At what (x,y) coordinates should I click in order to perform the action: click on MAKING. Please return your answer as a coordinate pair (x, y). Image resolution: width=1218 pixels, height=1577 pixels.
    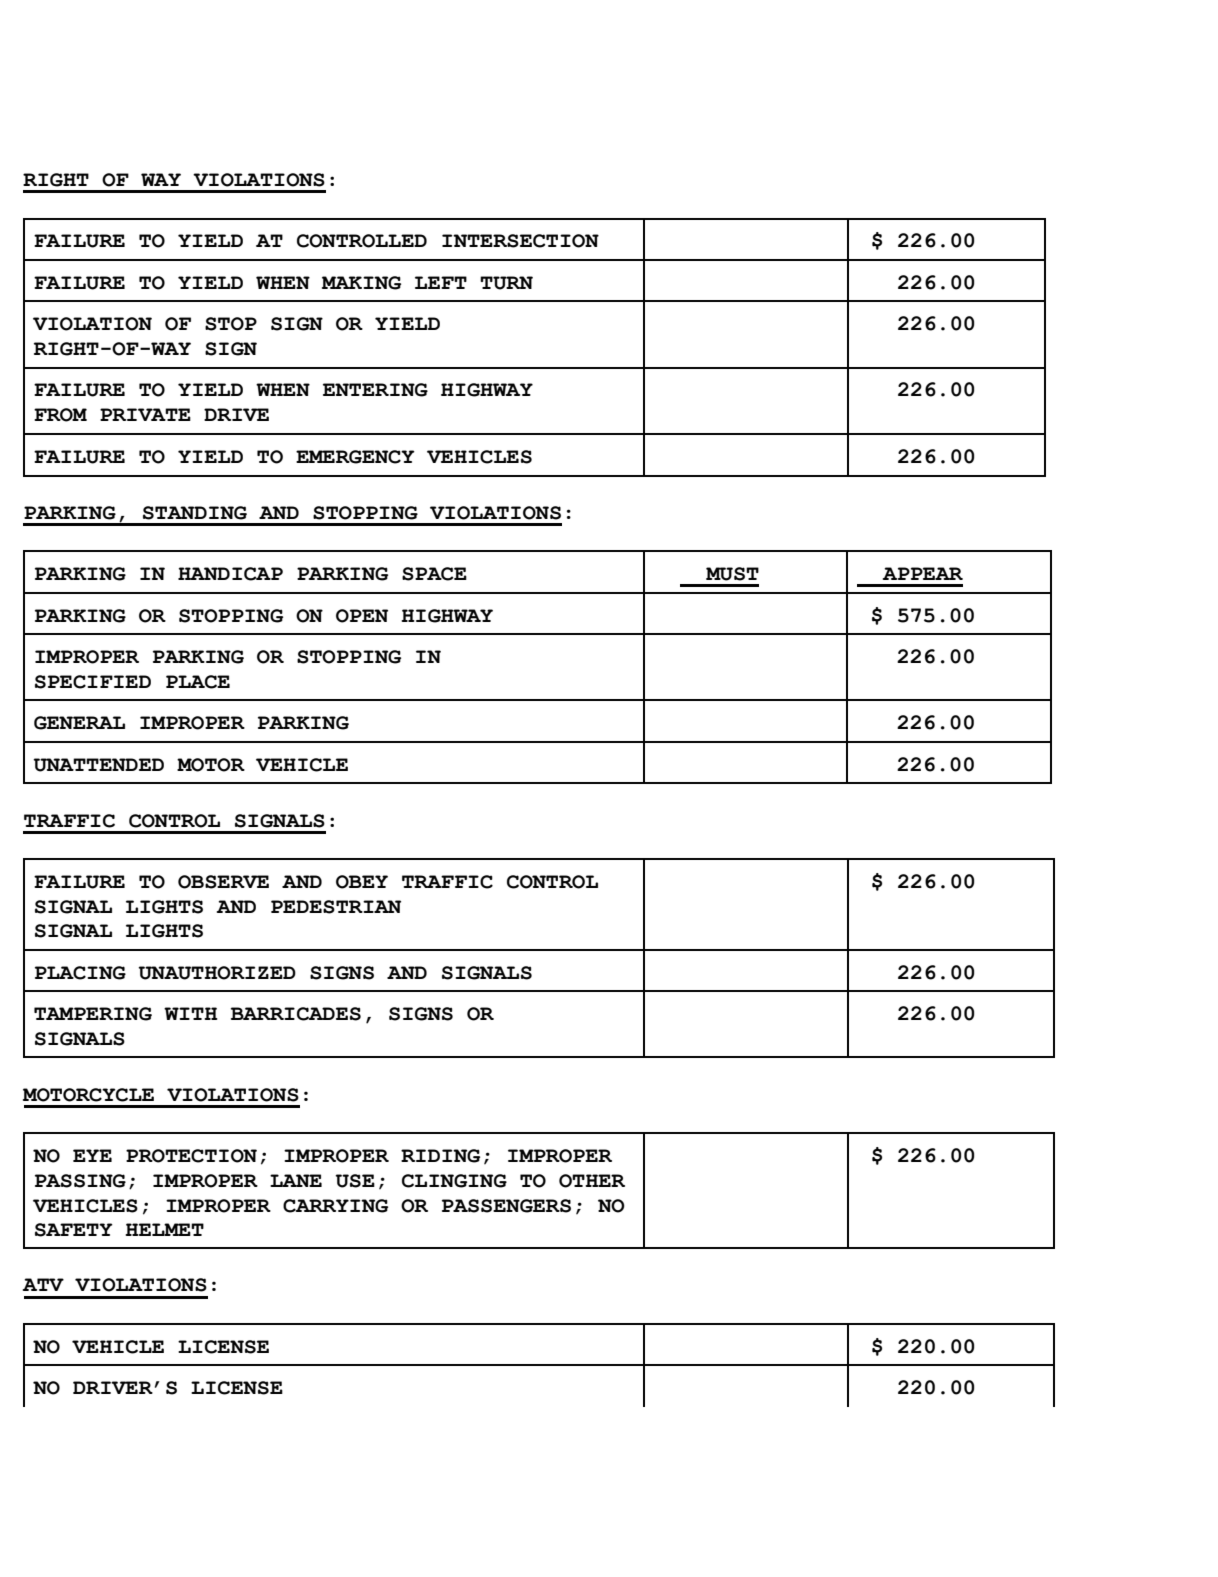
    Looking at the image, I should click on (361, 283).
